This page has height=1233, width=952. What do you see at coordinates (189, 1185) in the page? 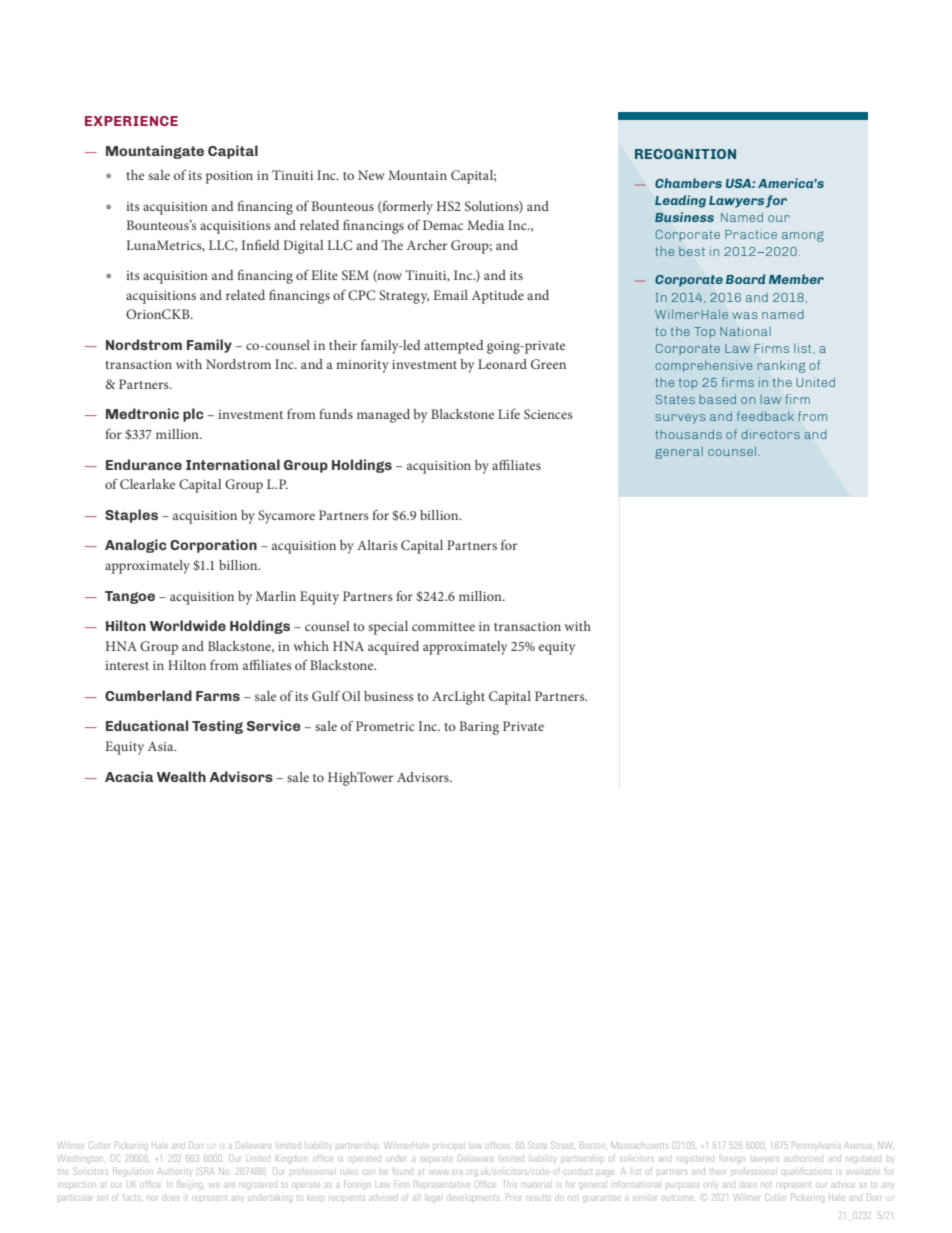
I see `Beijing` at bounding box center [189, 1185].
